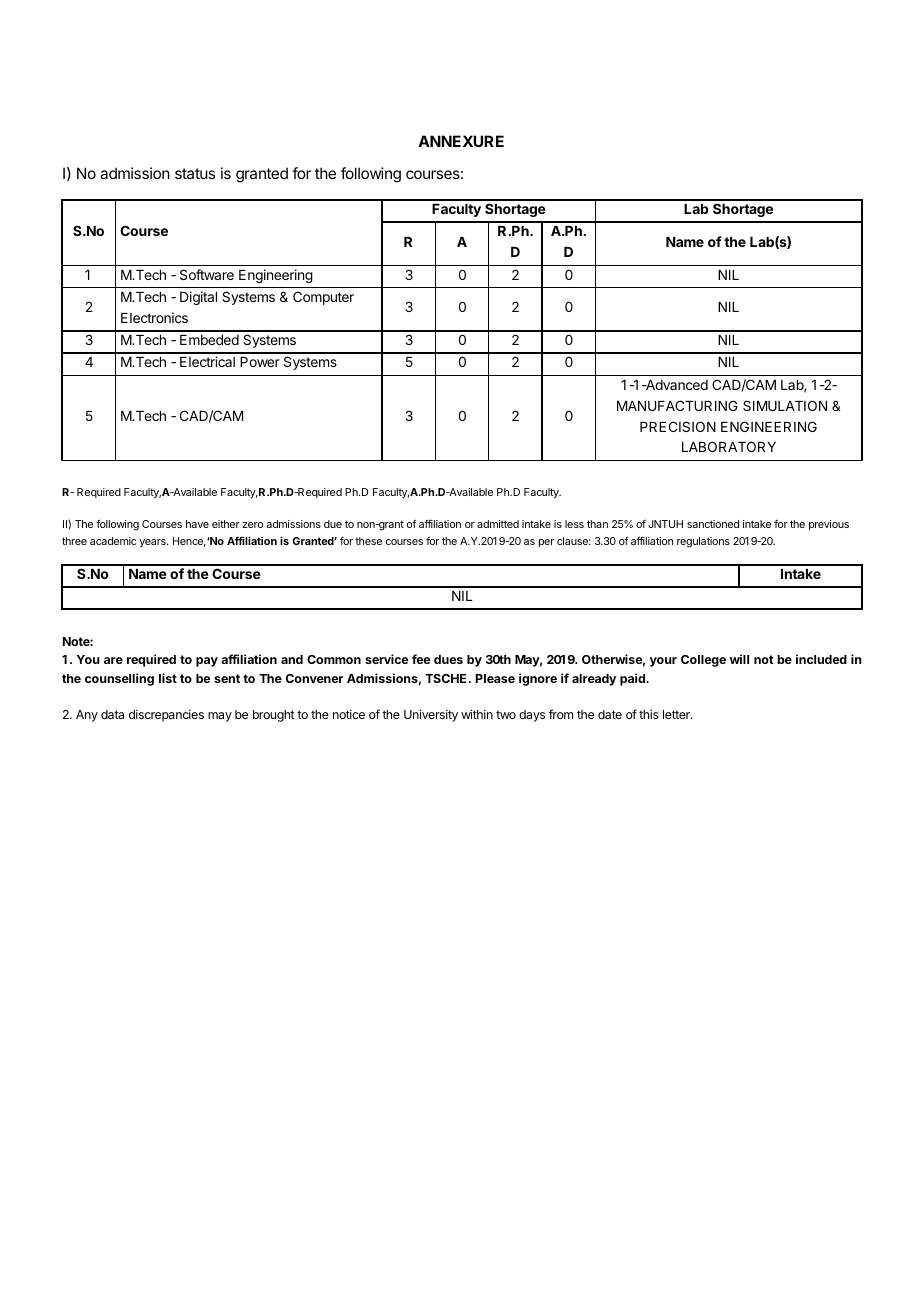 The image size is (924, 1308). What do you see at coordinates (207, 274) in the screenshot?
I see `Software` at bounding box center [207, 274].
